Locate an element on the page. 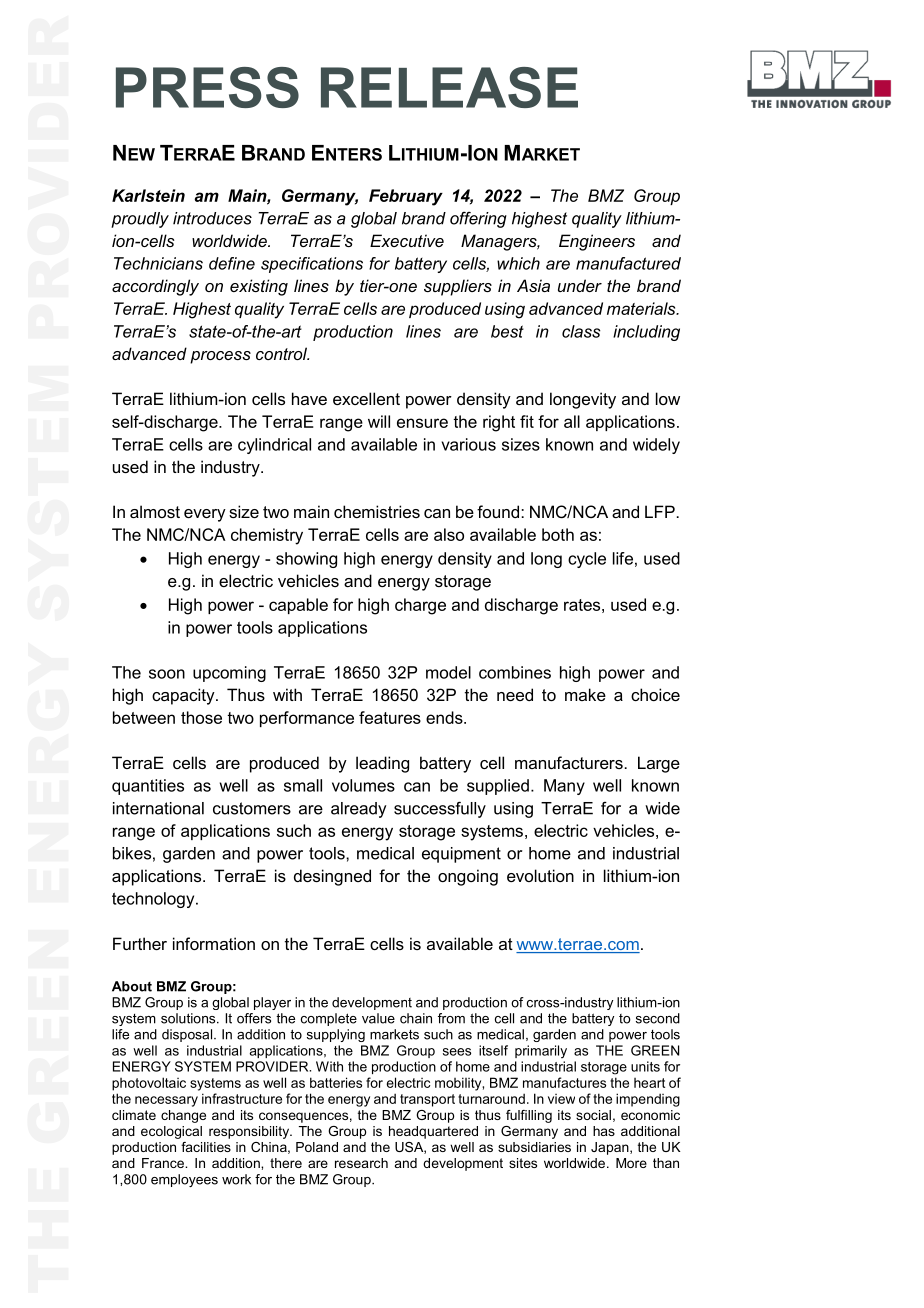  RELEASE is located at coordinates (449, 87).
